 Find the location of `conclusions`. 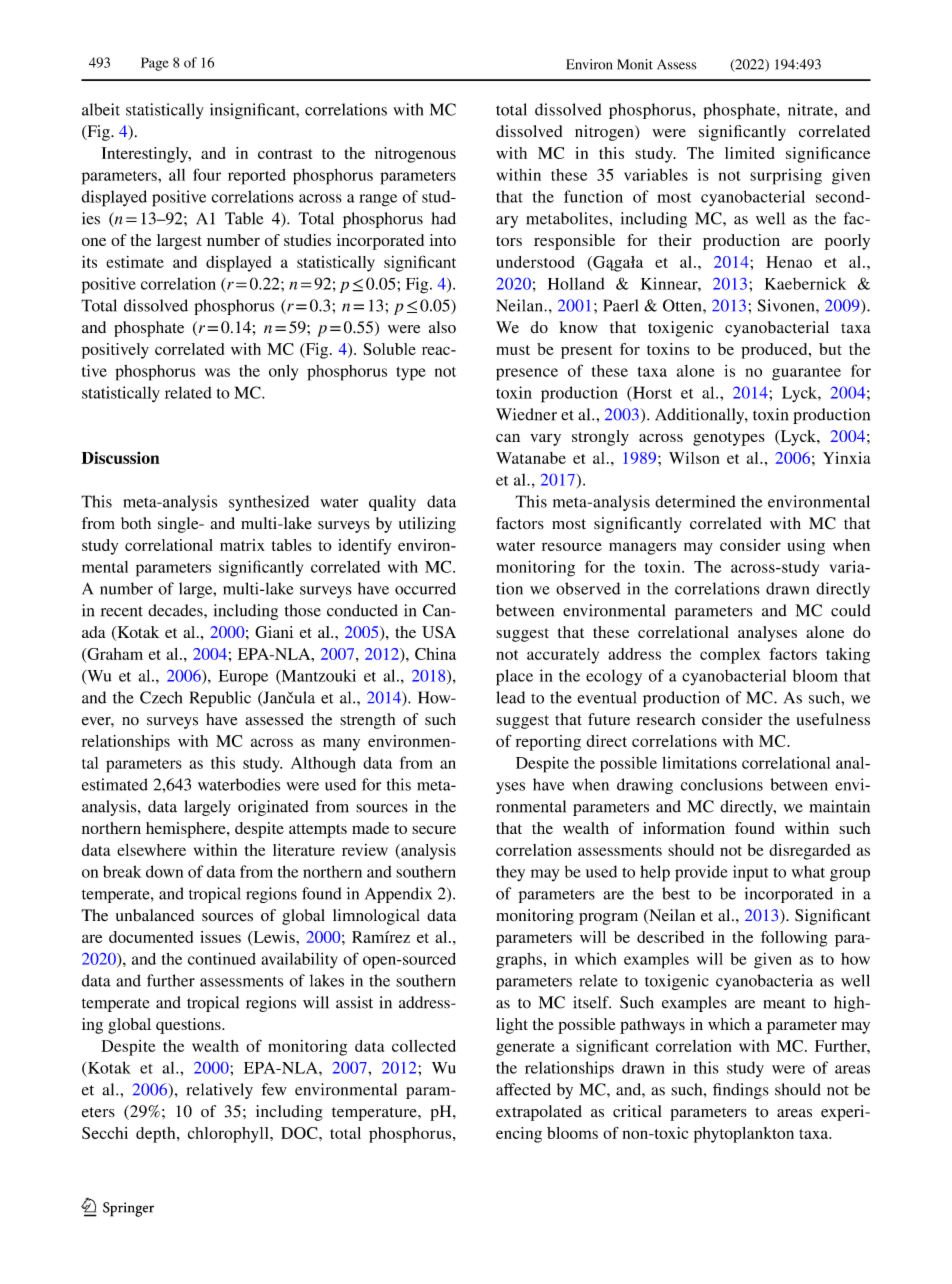

conclusions is located at coordinates (722, 784).
